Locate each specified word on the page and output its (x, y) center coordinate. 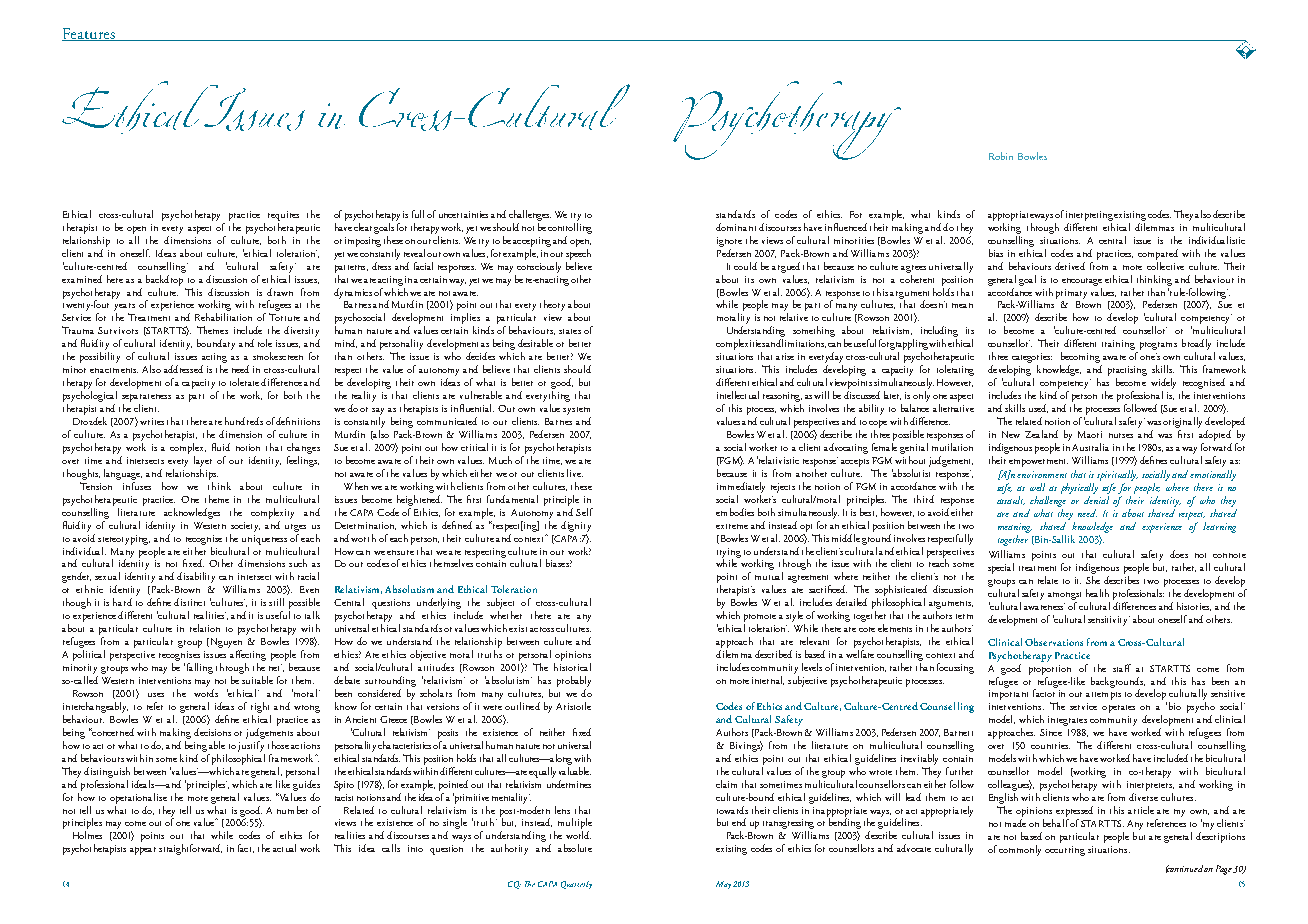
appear (143, 851)
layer (203, 461)
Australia (1090, 447)
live (575, 473)
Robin (1001, 156)
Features (89, 34)
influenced (846, 227)
